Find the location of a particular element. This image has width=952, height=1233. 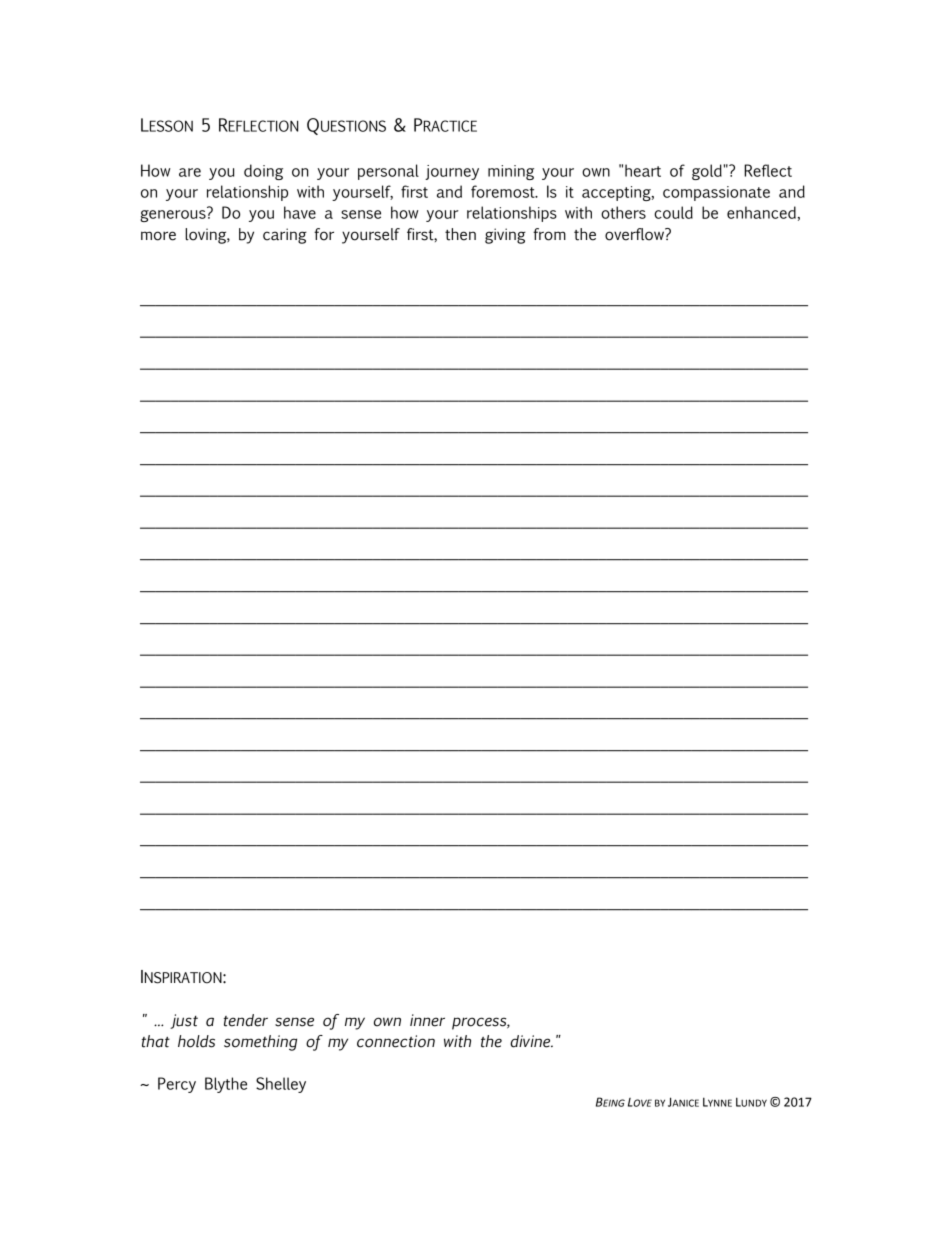

from is located at coordinates (549, 234).
